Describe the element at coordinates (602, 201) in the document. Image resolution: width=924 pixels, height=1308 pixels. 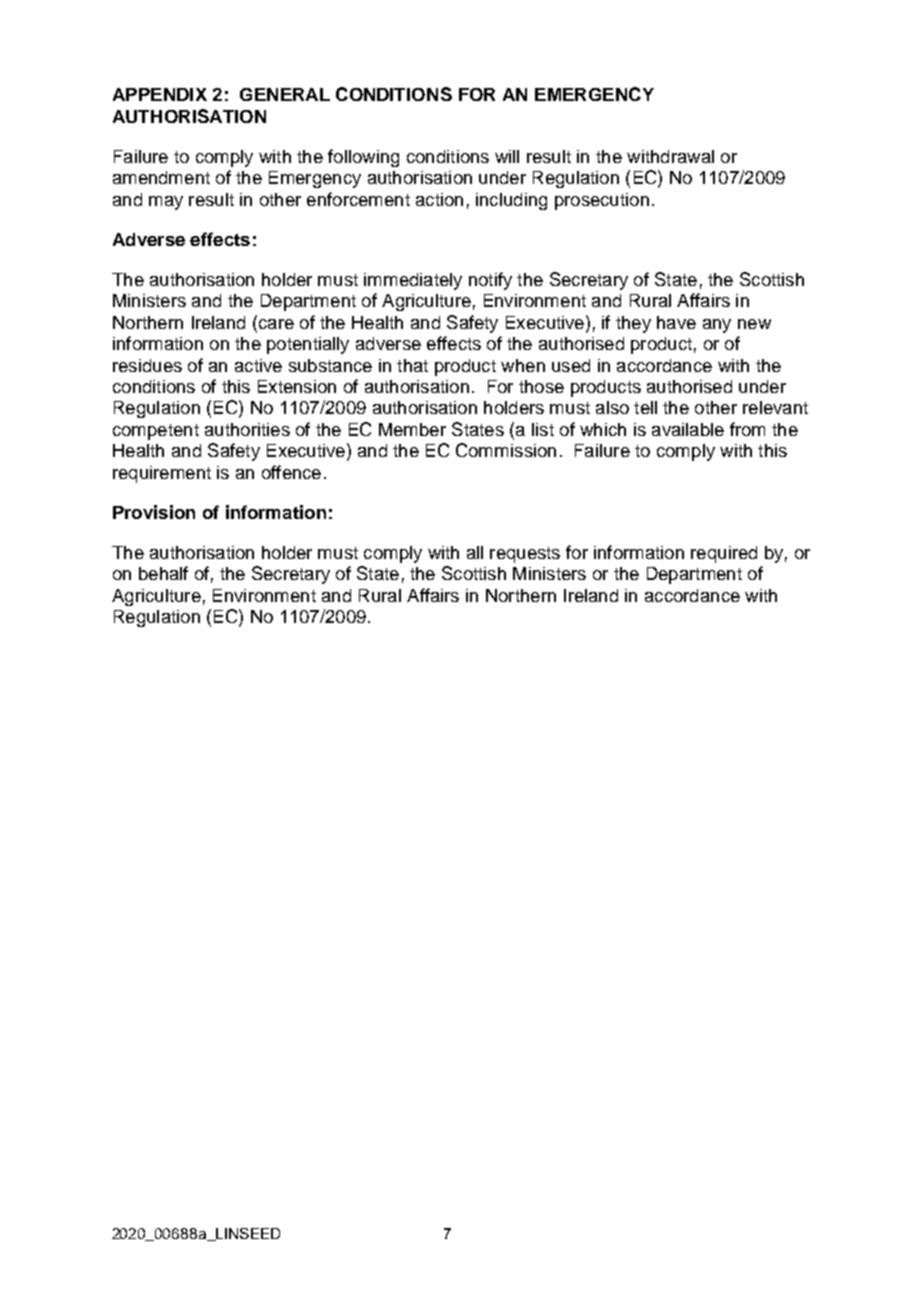
I see `prosecution` at that location.
